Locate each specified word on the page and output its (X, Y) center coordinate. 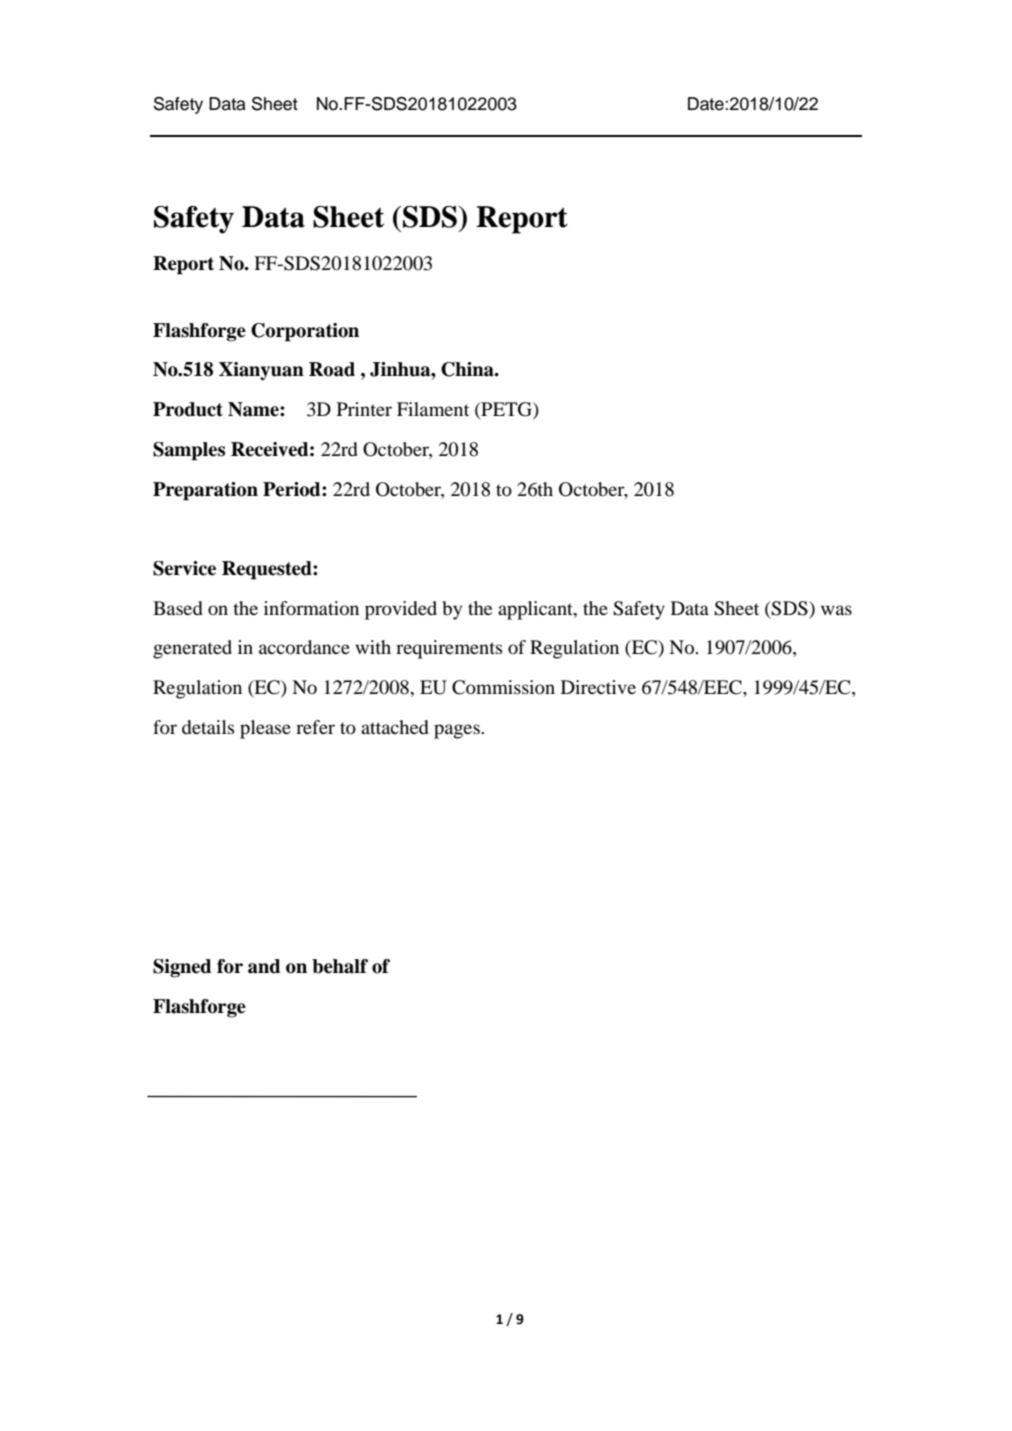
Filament (433, 409)
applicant (536, 610)
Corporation (305, 332)
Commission (503, 687)
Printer (364, 409)
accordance (304, 647)
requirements (449, 649)
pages (458, 731)
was (836, 610)
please (265, 729)
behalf (340, 966)
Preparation (205, 491)
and (264, 966)
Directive (598, 687)
